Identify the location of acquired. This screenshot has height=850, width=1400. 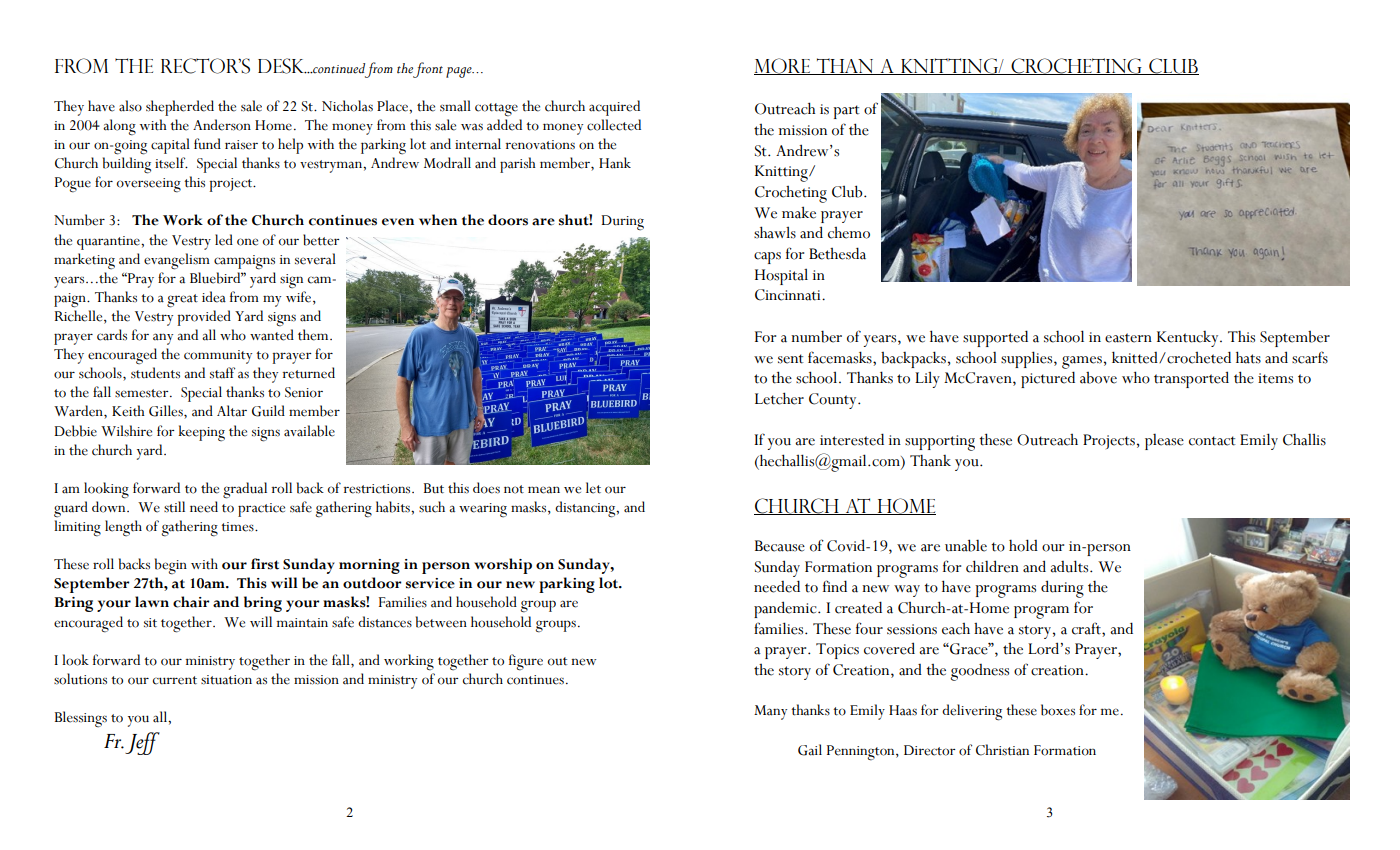
(614, 108).
